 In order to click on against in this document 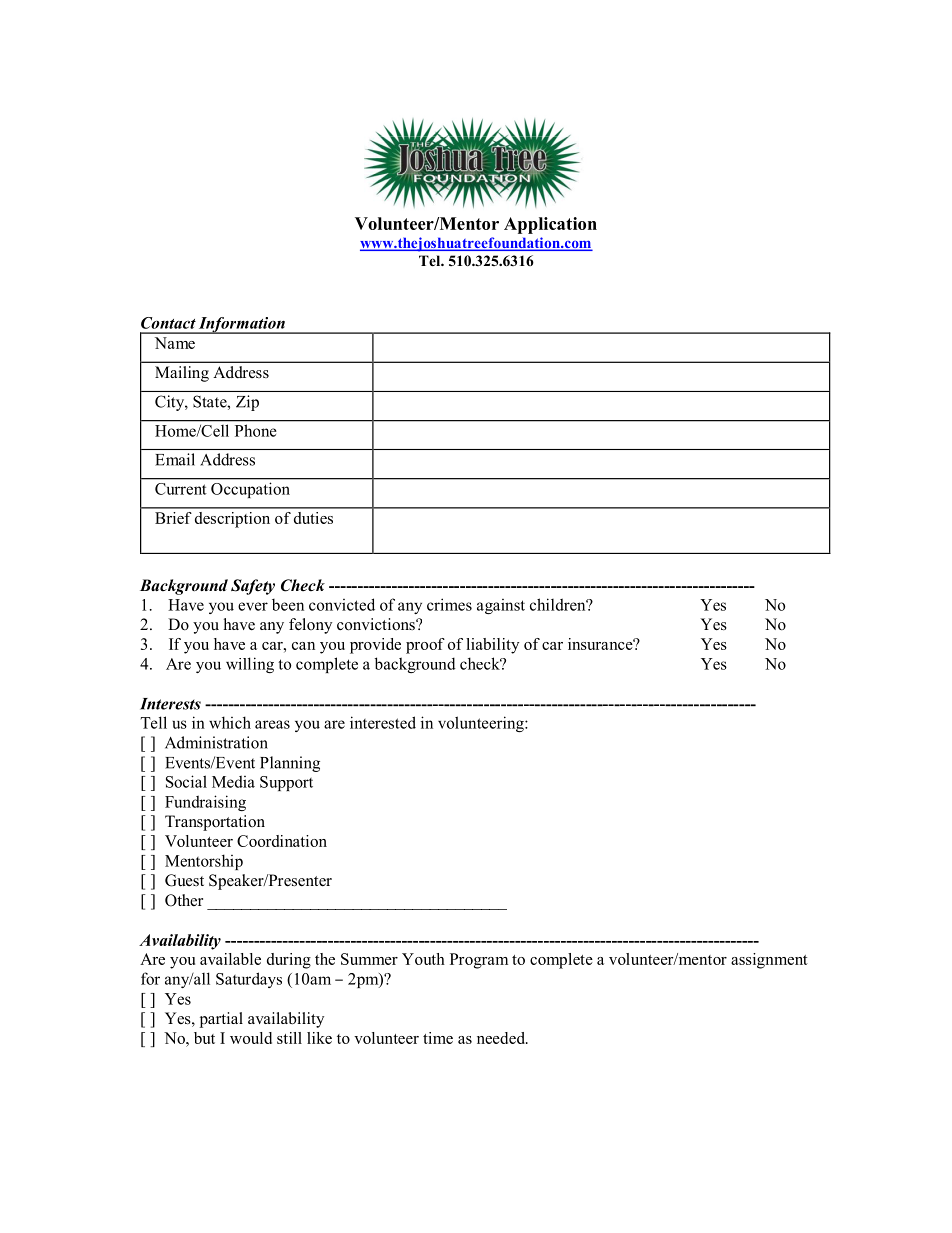, I will do `click(501, 606)`.
